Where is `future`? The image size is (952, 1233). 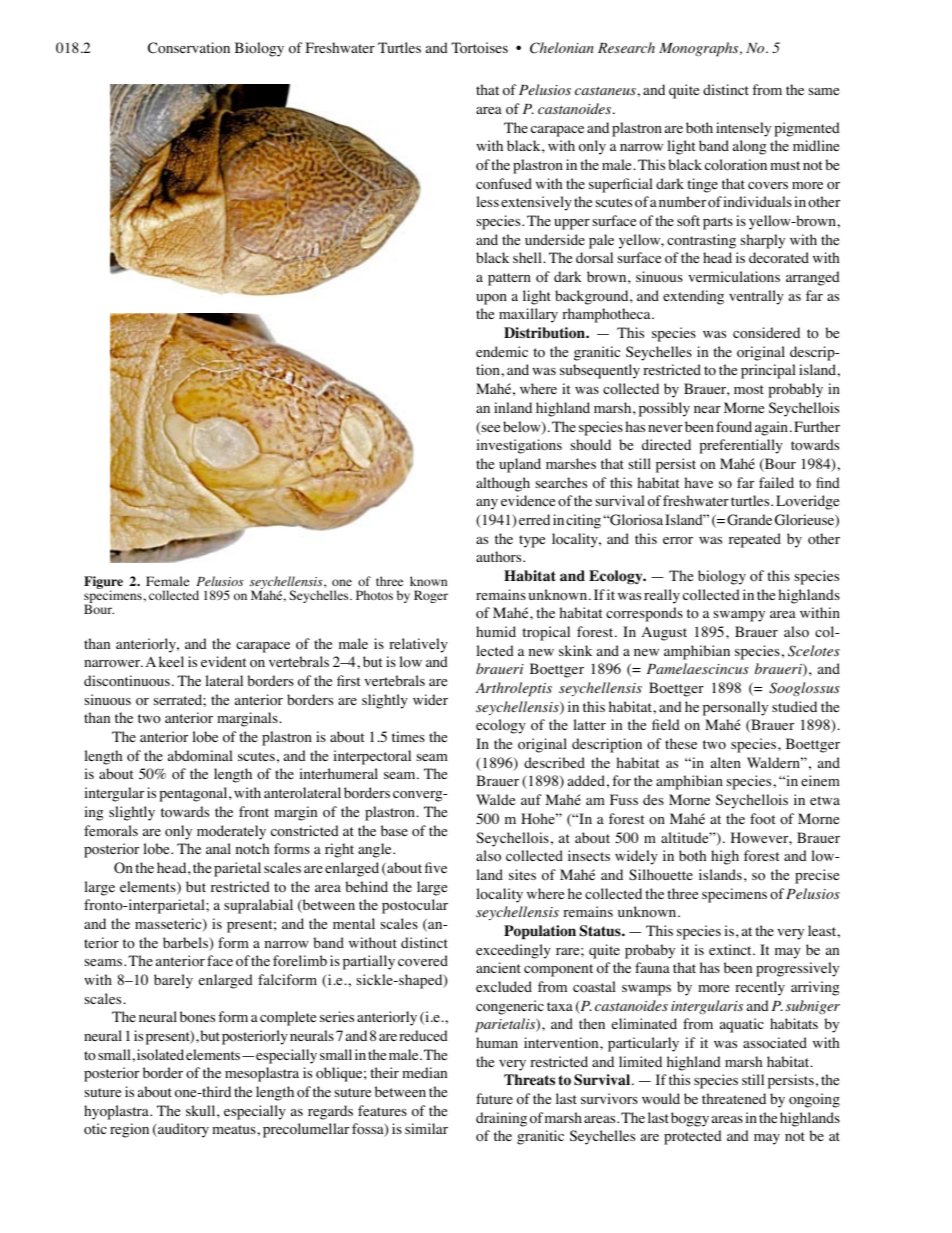
future is located at coordinates (494, 1098).
